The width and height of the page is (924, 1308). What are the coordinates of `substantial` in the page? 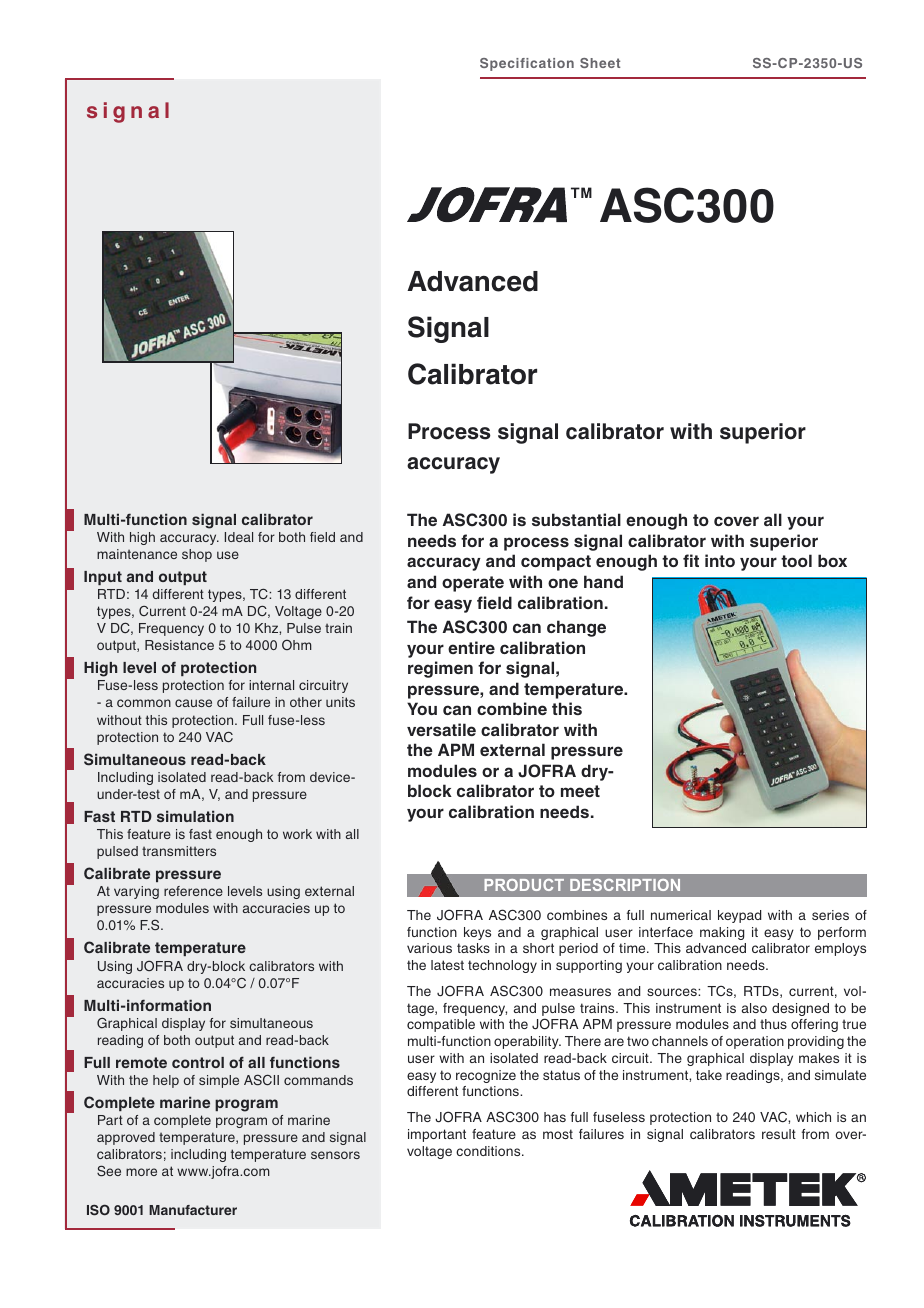 It's located at (576, 519).
